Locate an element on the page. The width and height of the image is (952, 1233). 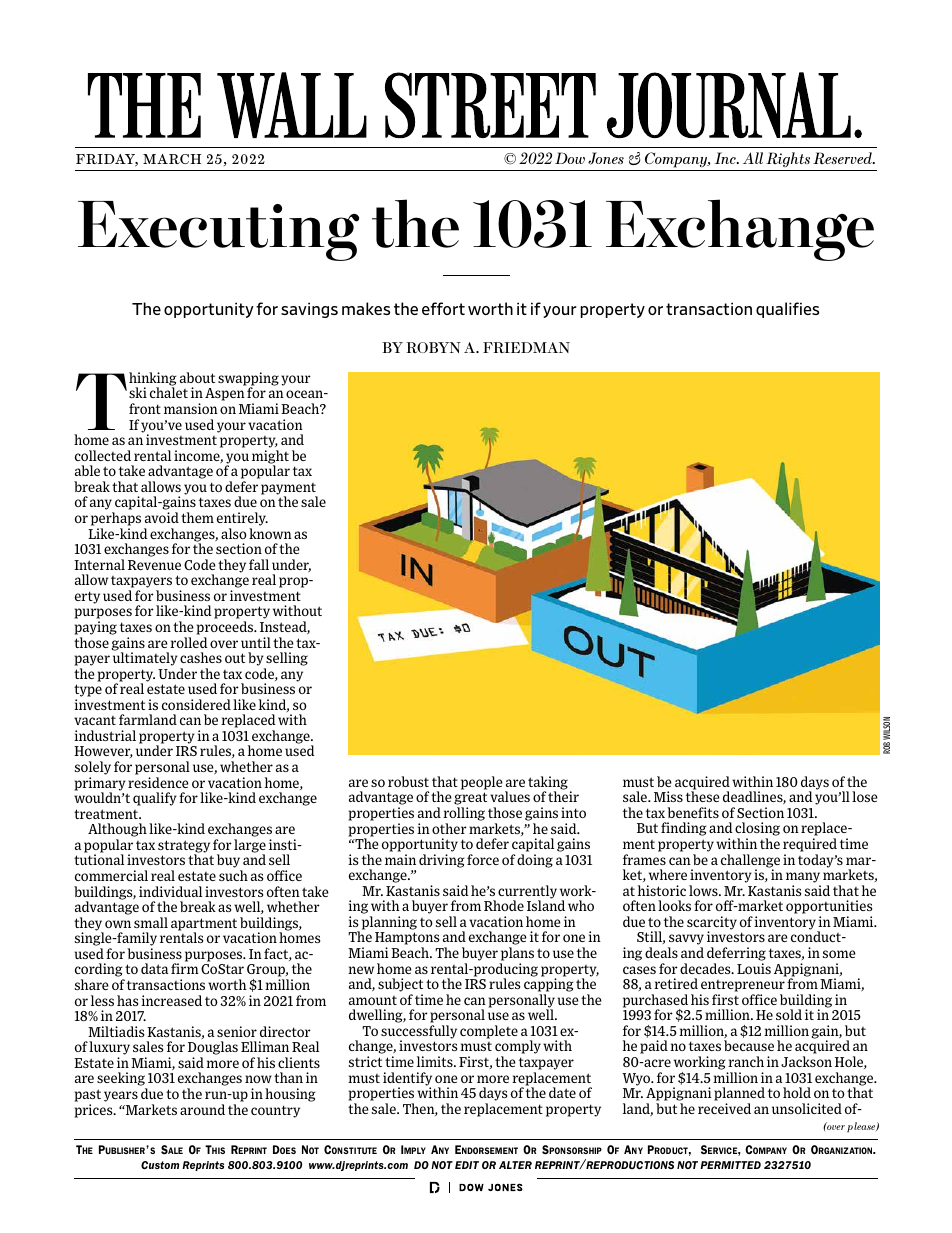
around is located at coordinates (202, 1109).
